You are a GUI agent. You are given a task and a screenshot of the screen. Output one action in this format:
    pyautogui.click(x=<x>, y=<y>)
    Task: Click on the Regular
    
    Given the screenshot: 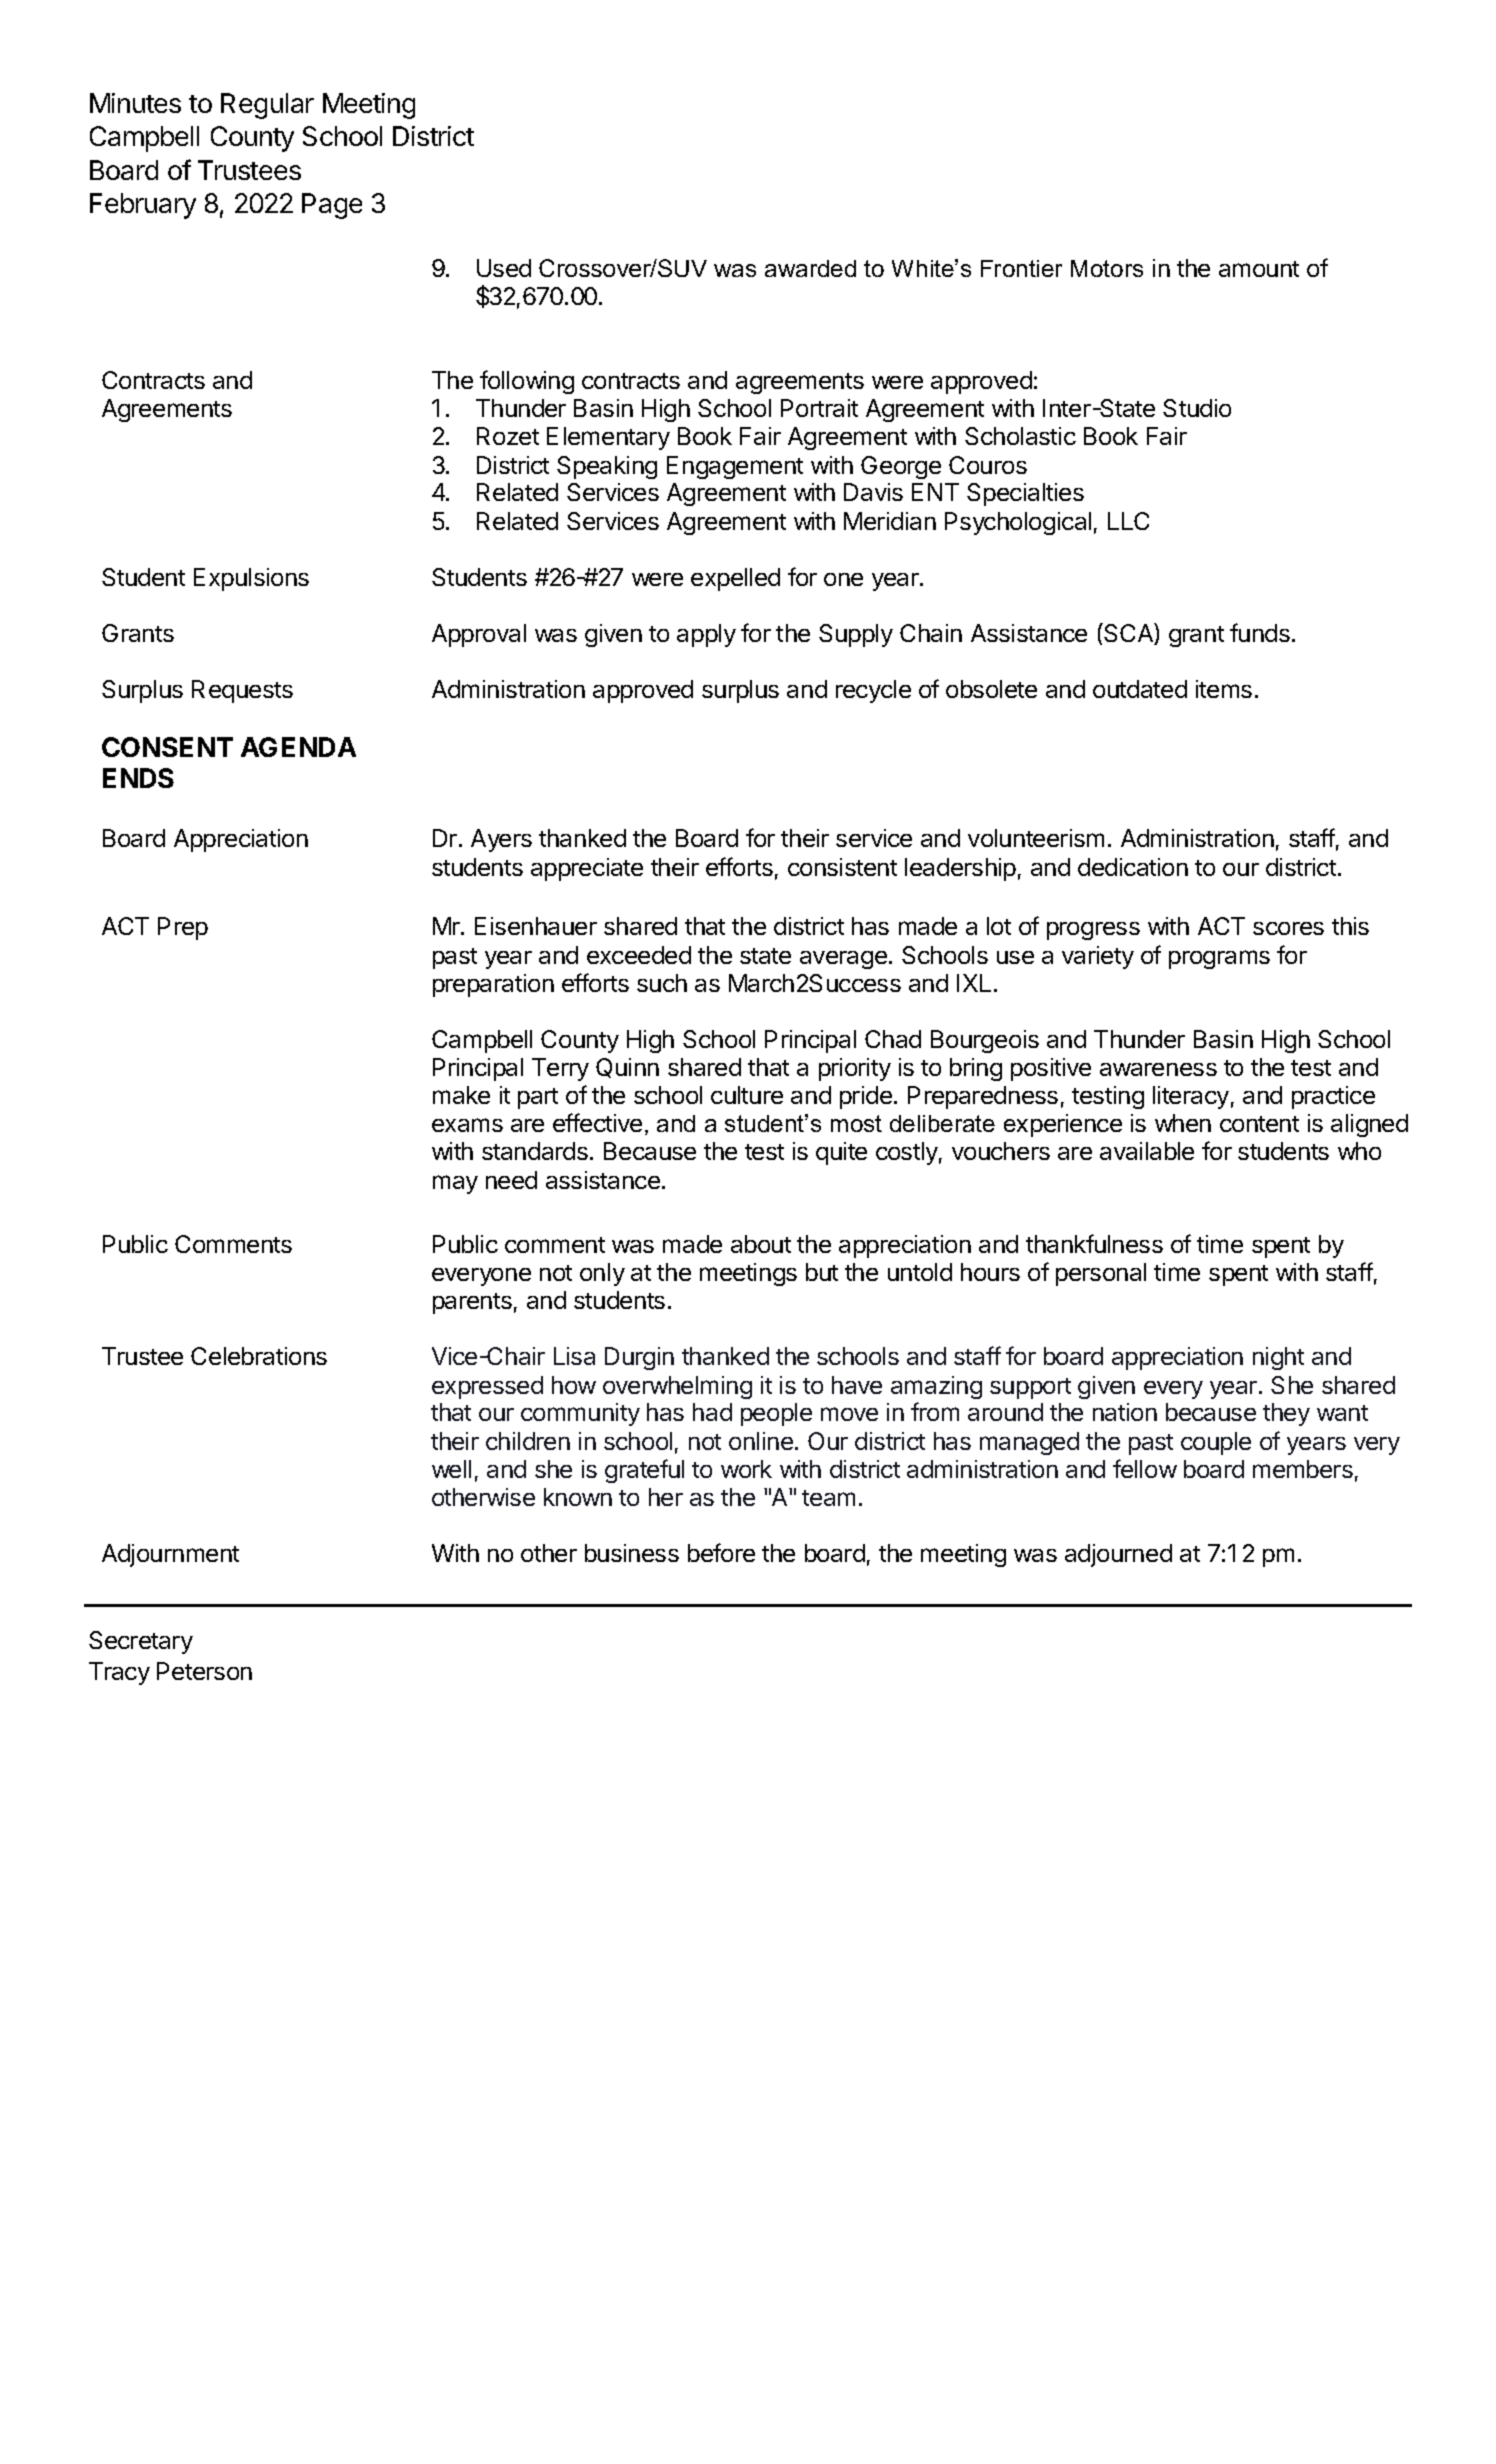 What is the action you would take?
    pyautogui.click(x=267, y=106)
